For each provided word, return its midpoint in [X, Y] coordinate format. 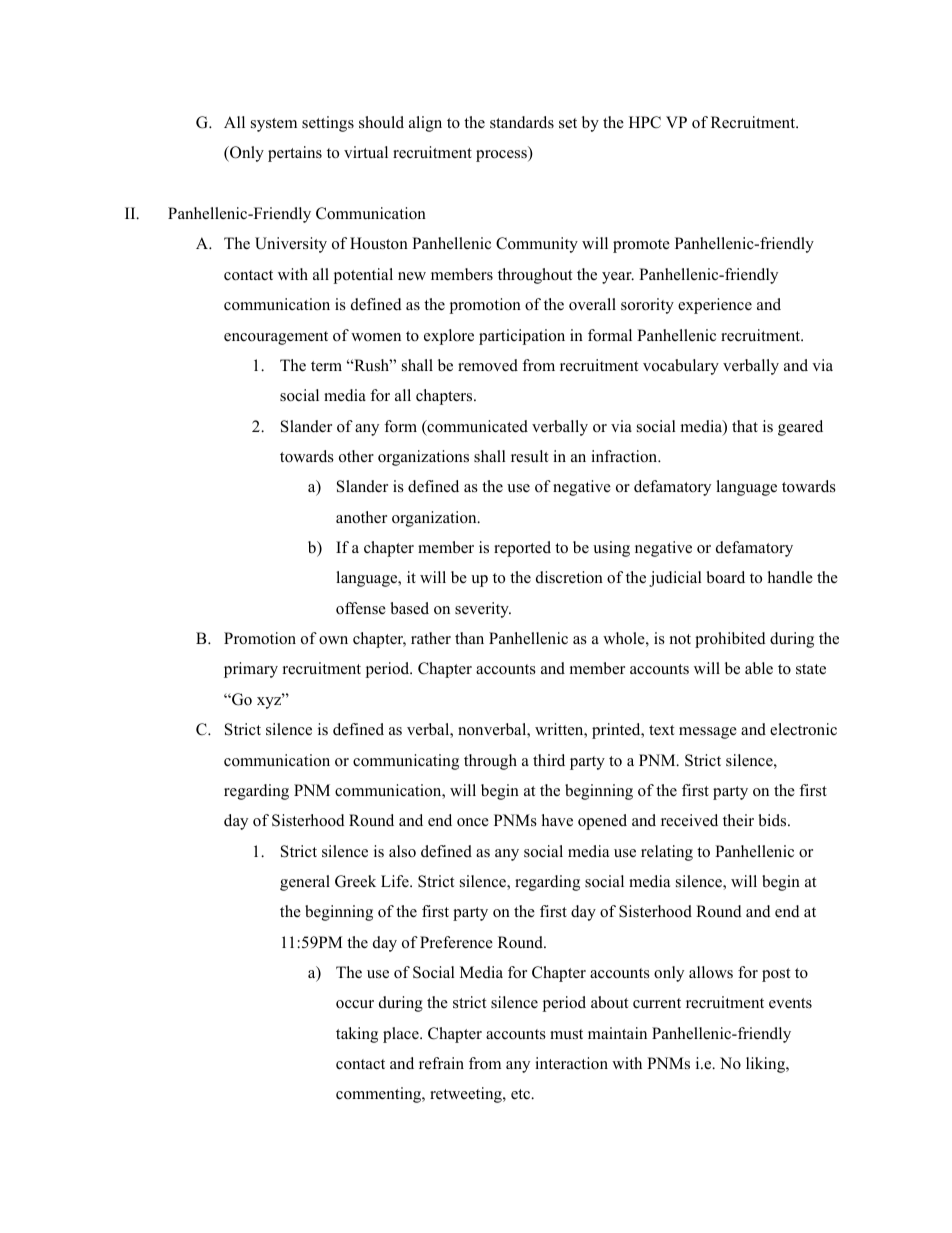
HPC [645, 122]
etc [522, 1094]
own [333, 640]
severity [483, 610]
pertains [295, 154]
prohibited [730, 640]
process [502, 156]
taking [357, 1035]
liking [766, 1065]
